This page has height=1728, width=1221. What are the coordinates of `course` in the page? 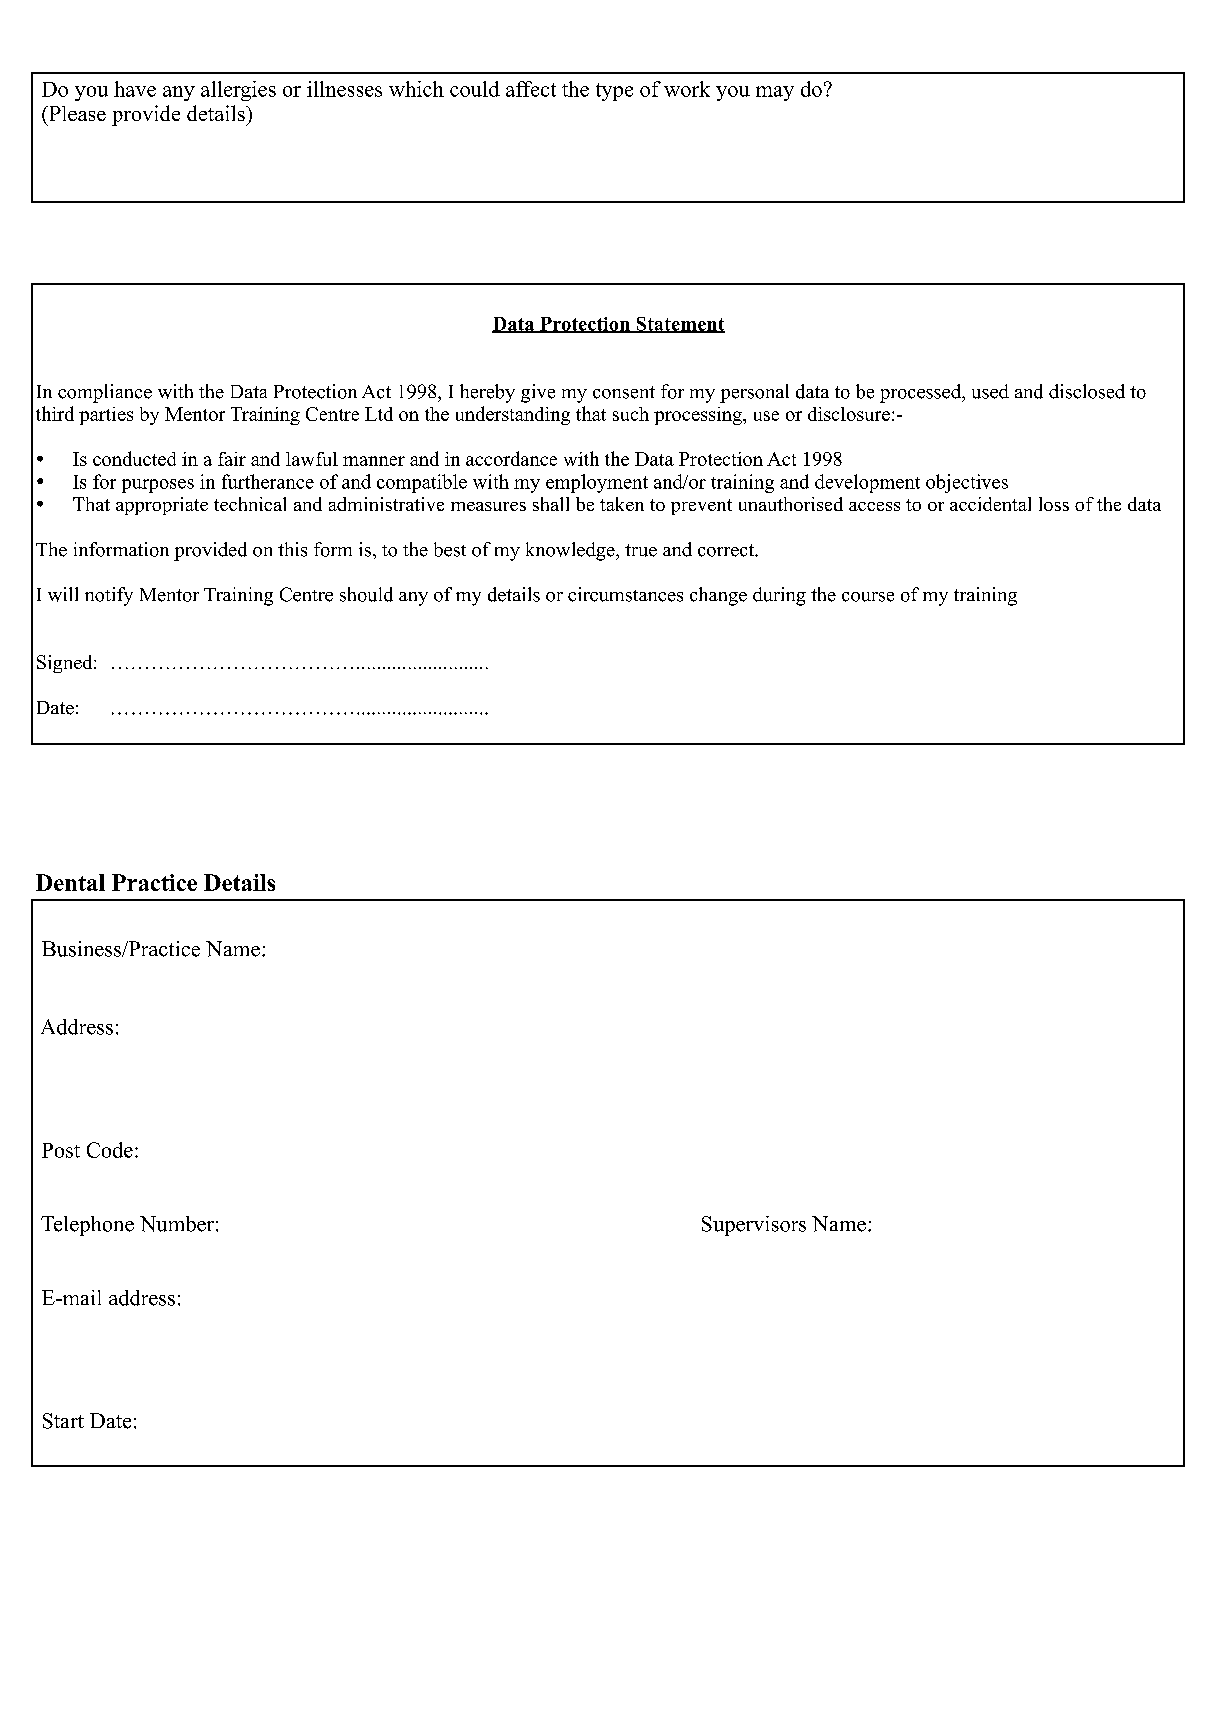 It's located at (868, 597).
